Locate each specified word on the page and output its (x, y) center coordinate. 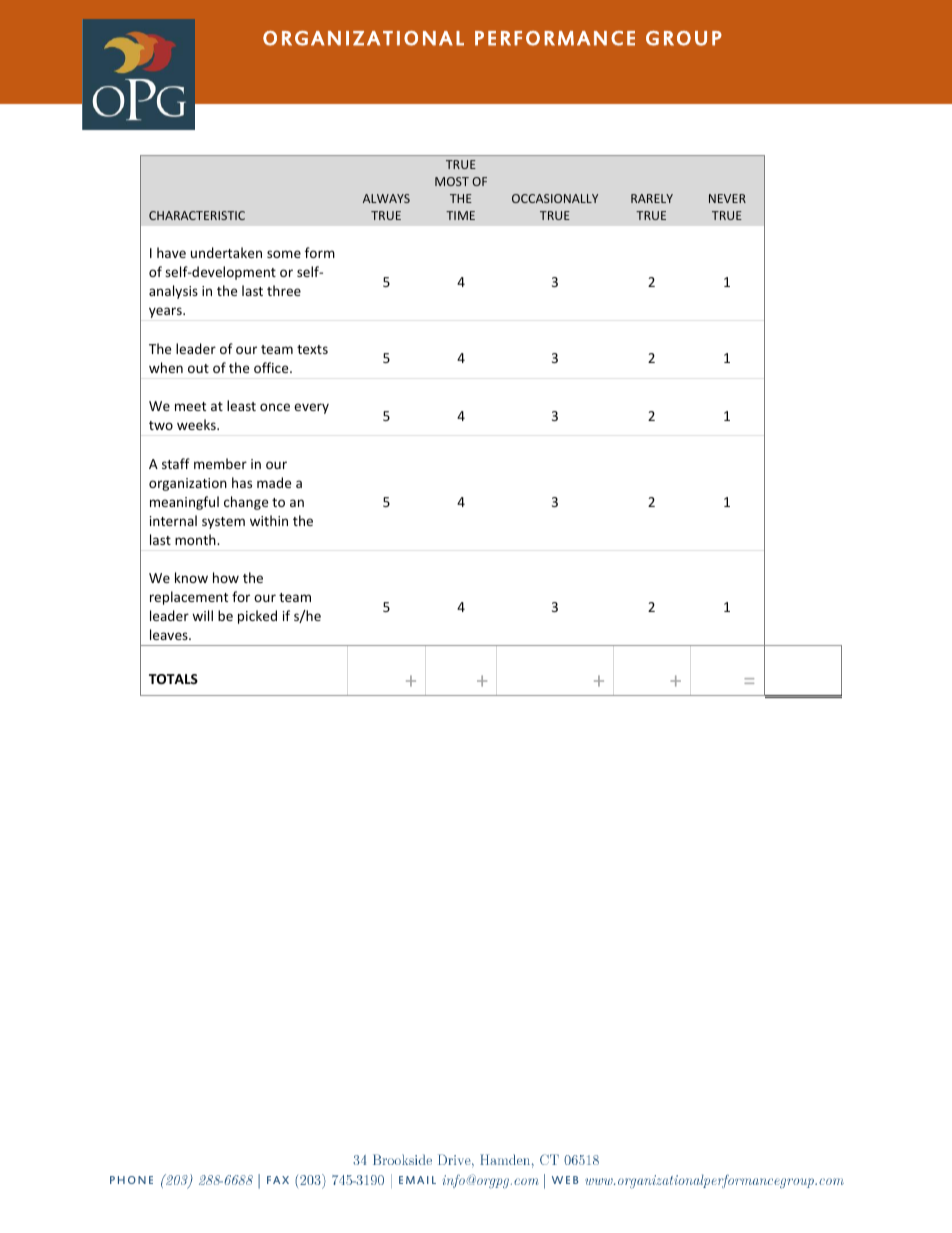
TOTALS (173, 679)
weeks (197, 424)
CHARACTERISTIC (197, 215)
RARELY (652, 198)
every (311, 408)
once (275, 407)
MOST (452, 181)
